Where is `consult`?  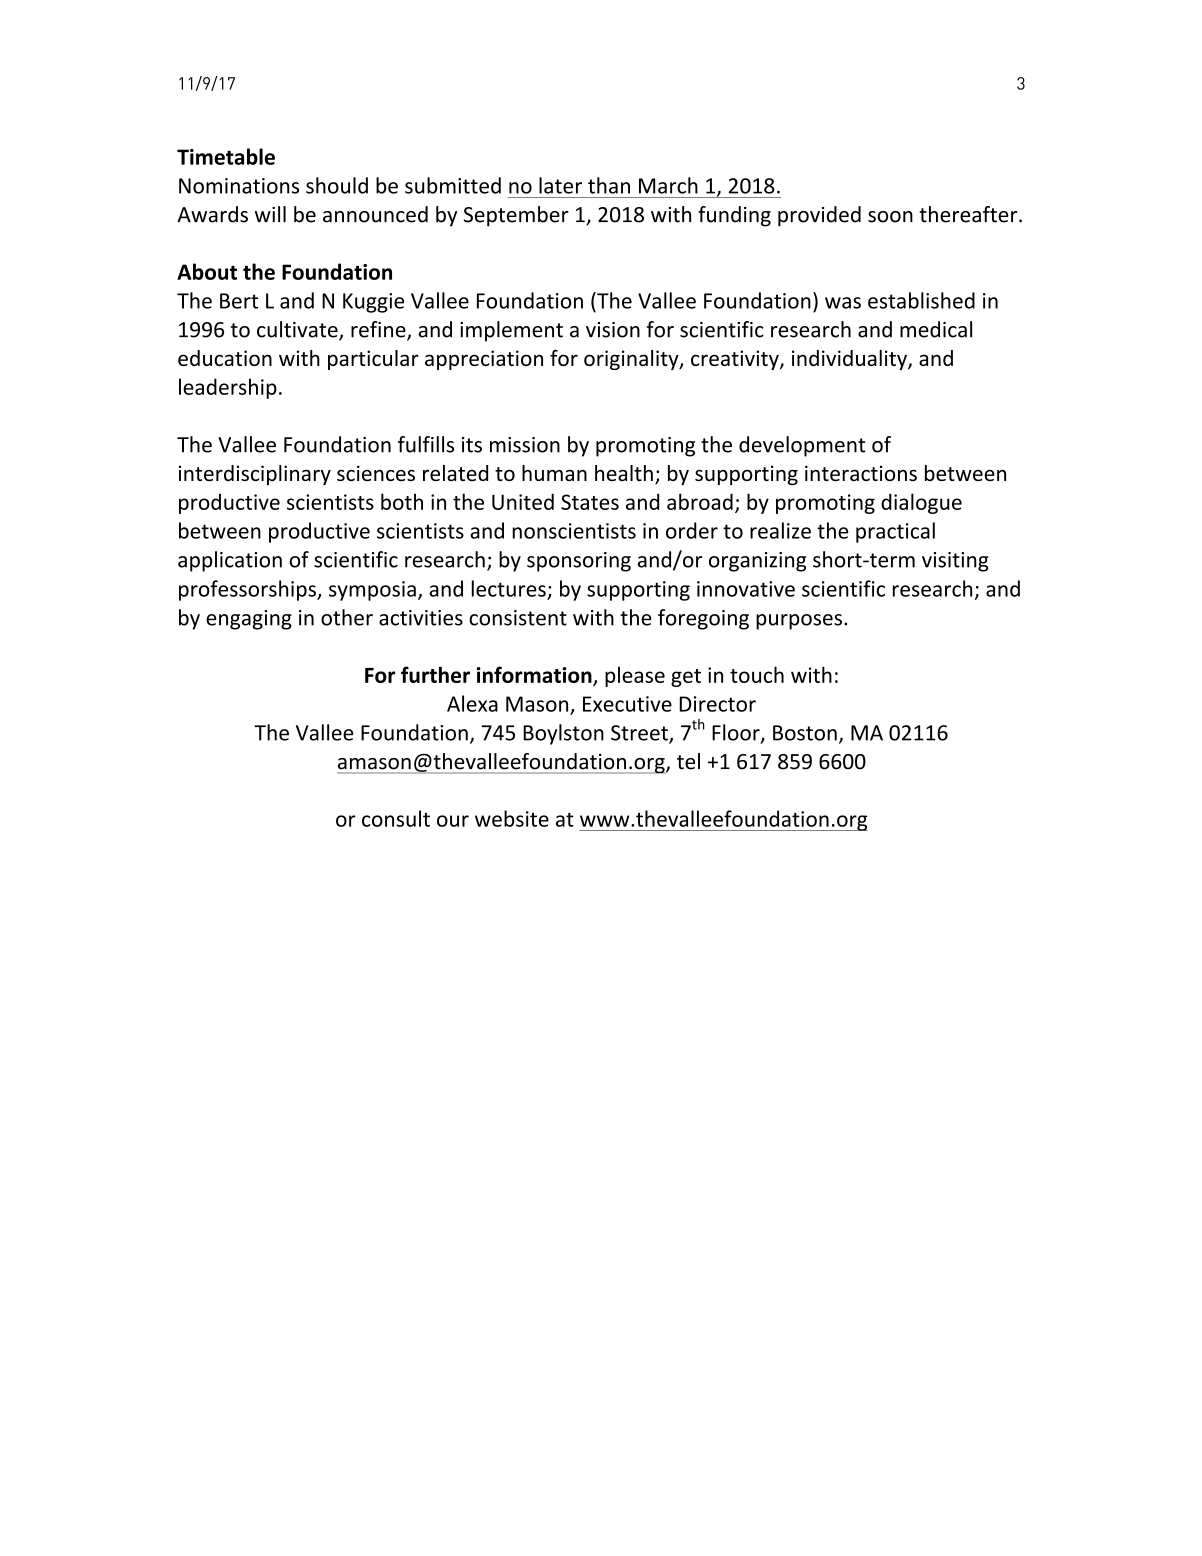 consult is located at coordinates (396, 818).
